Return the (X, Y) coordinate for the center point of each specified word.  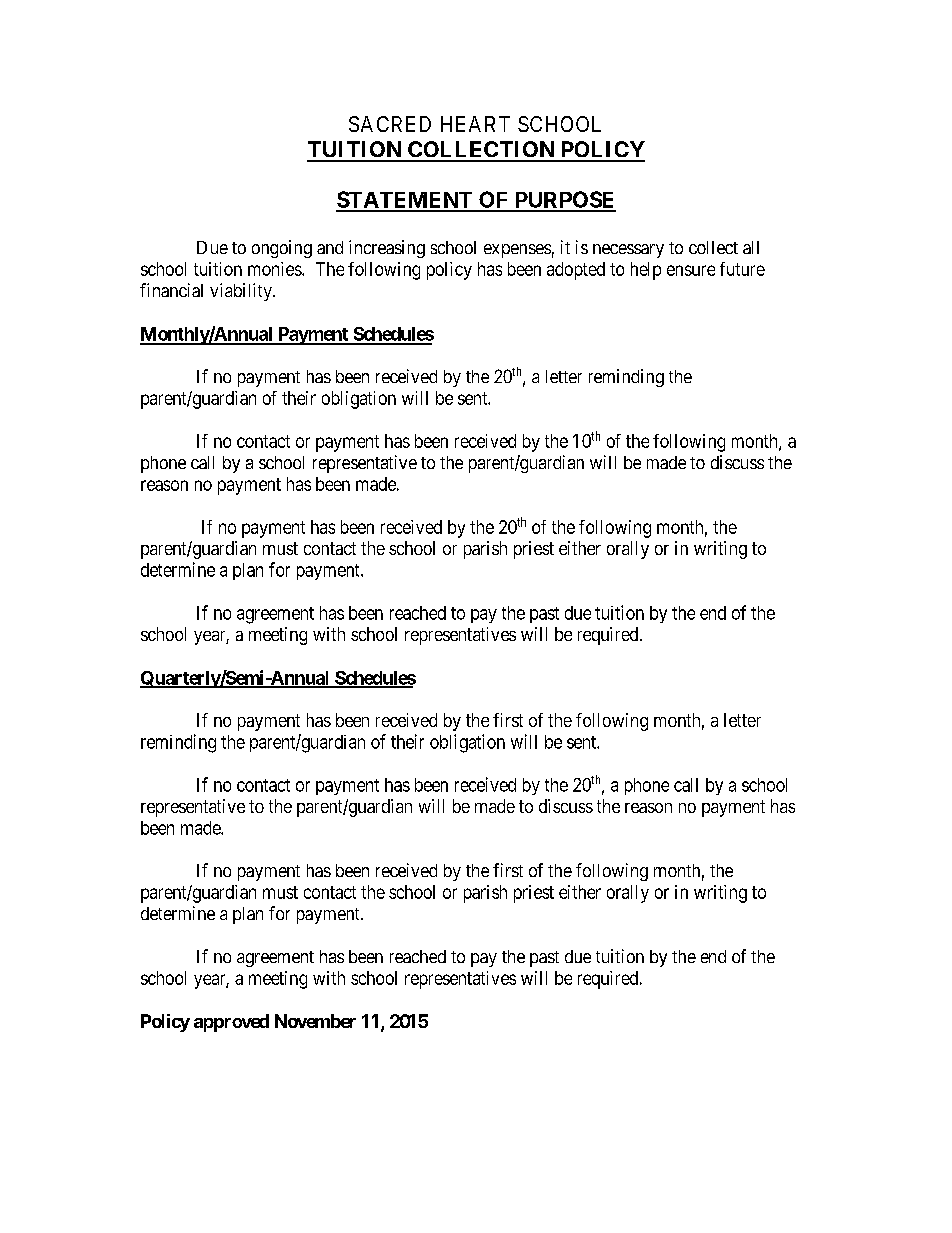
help (646, 271)
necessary (628, 251)
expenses (517, 251)
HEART (475, 124)
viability (242, 292)
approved (231, 1023)
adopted (576, 271)
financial (171, 290)
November (315, 1021)
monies (275, 269)
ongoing (282, 249)
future (742, 269)
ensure (691, 270)
